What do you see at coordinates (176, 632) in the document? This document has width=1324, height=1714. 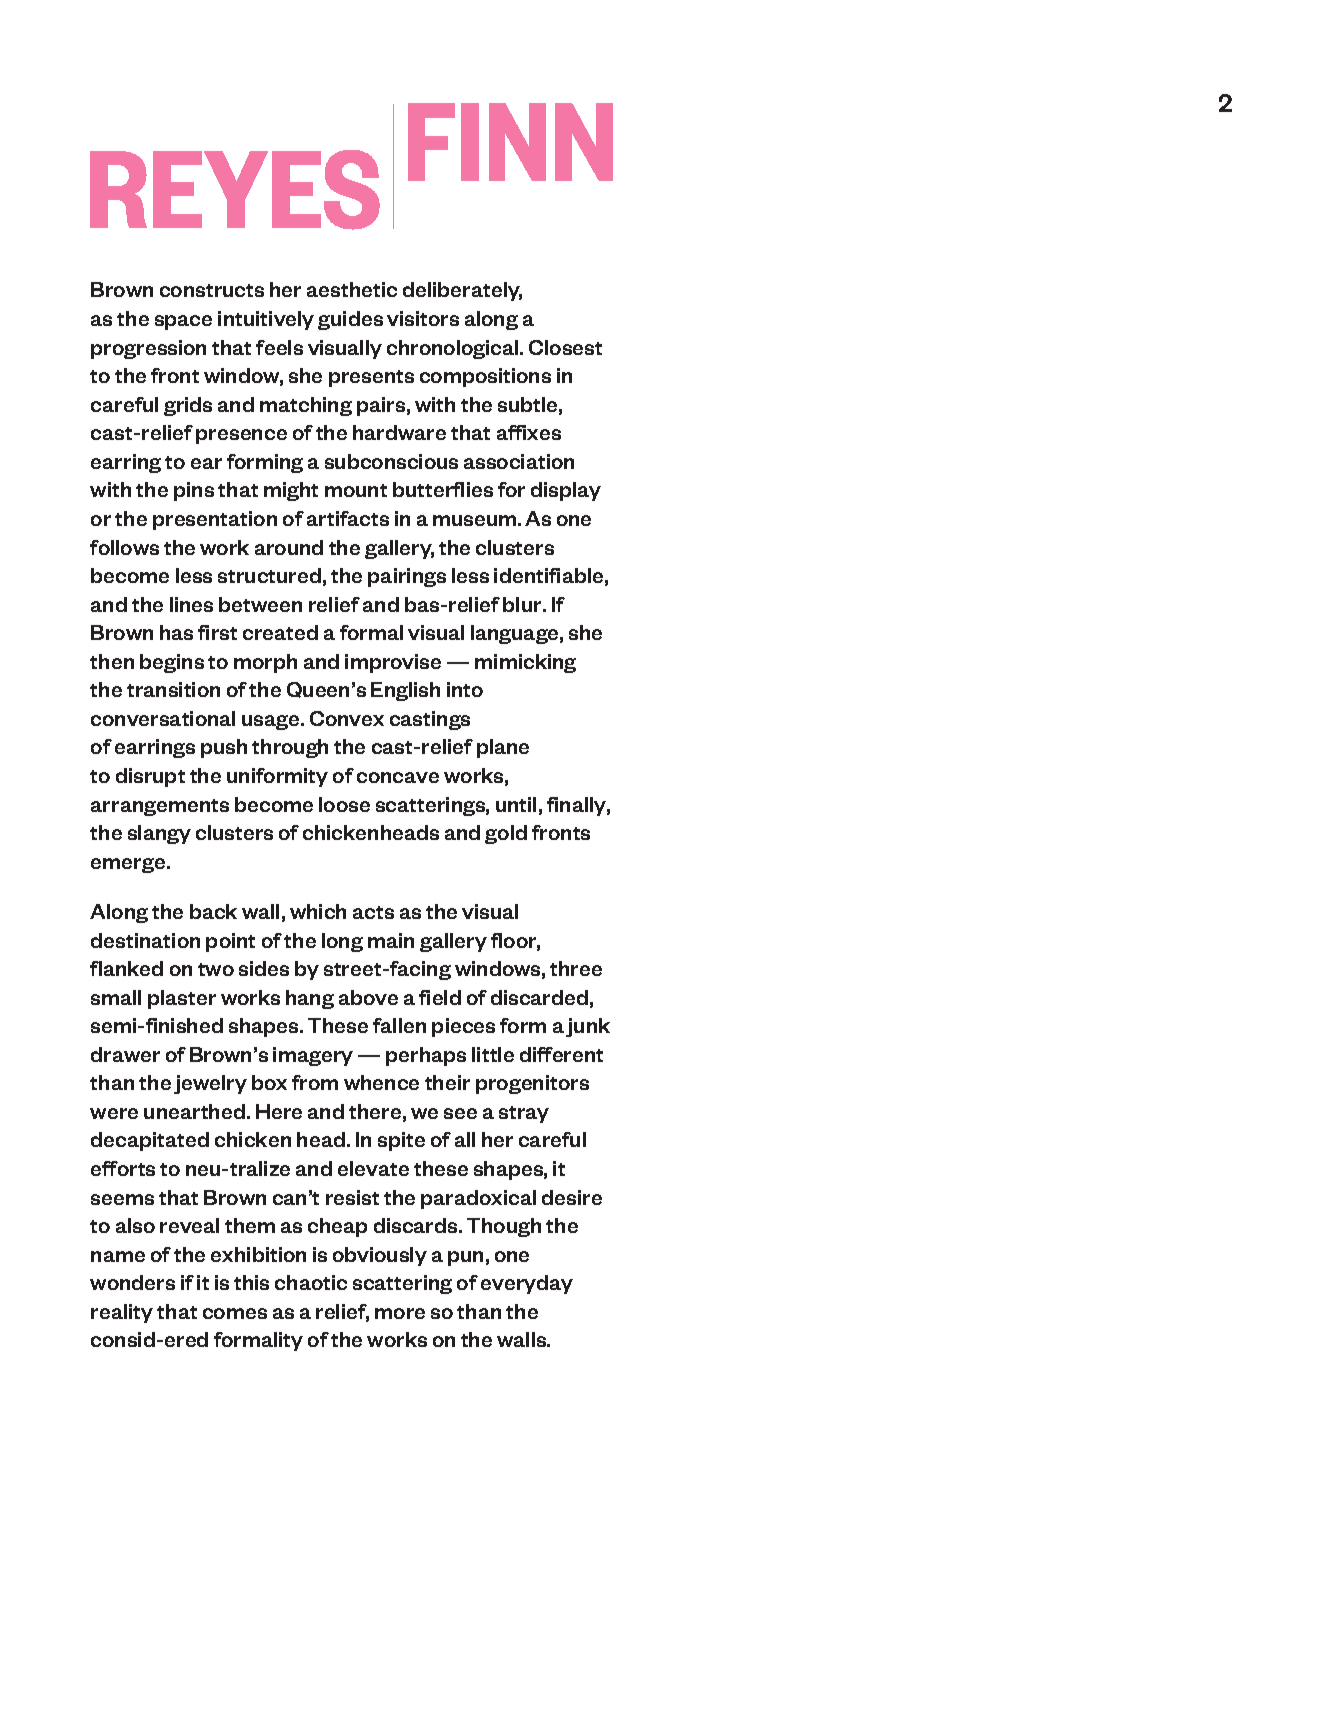 I see `has` at bounding box center [176, 632].
